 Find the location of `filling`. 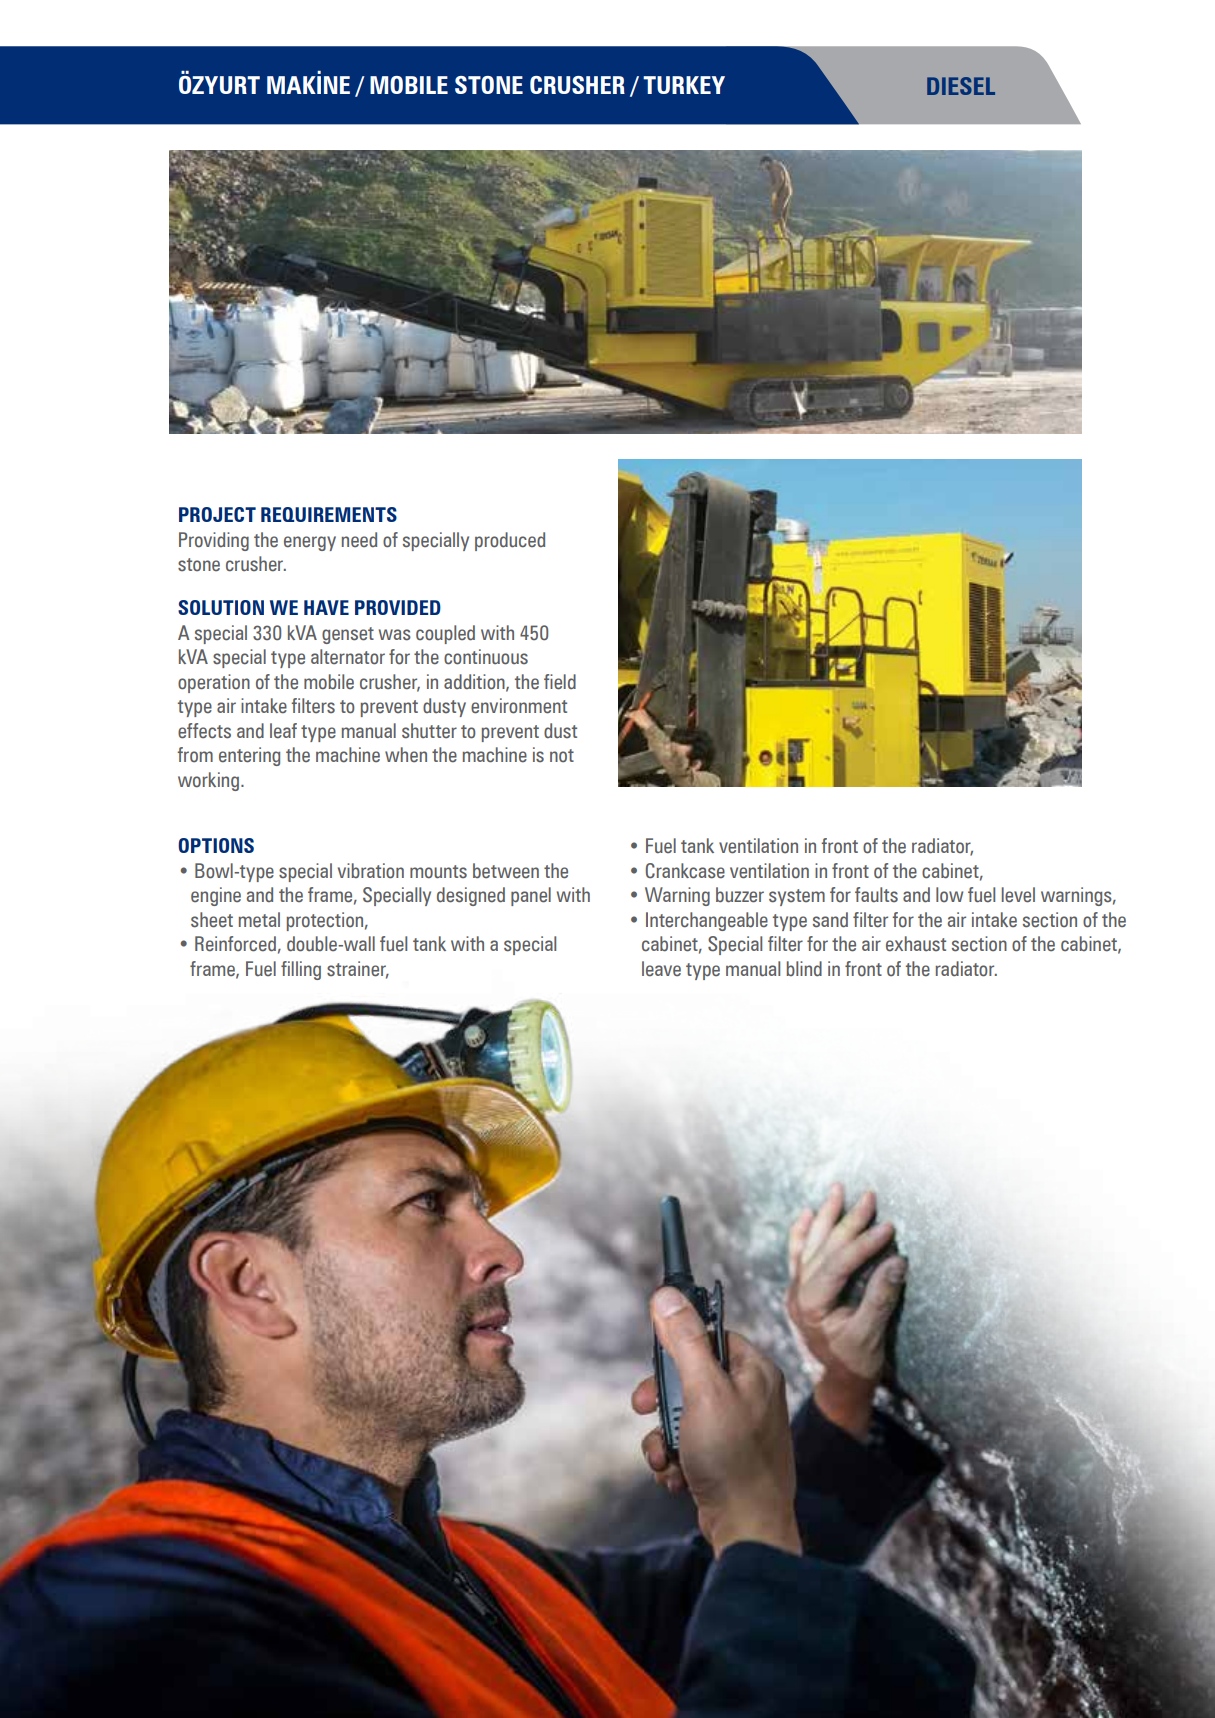

filling is located at coordinates (301, 970).
